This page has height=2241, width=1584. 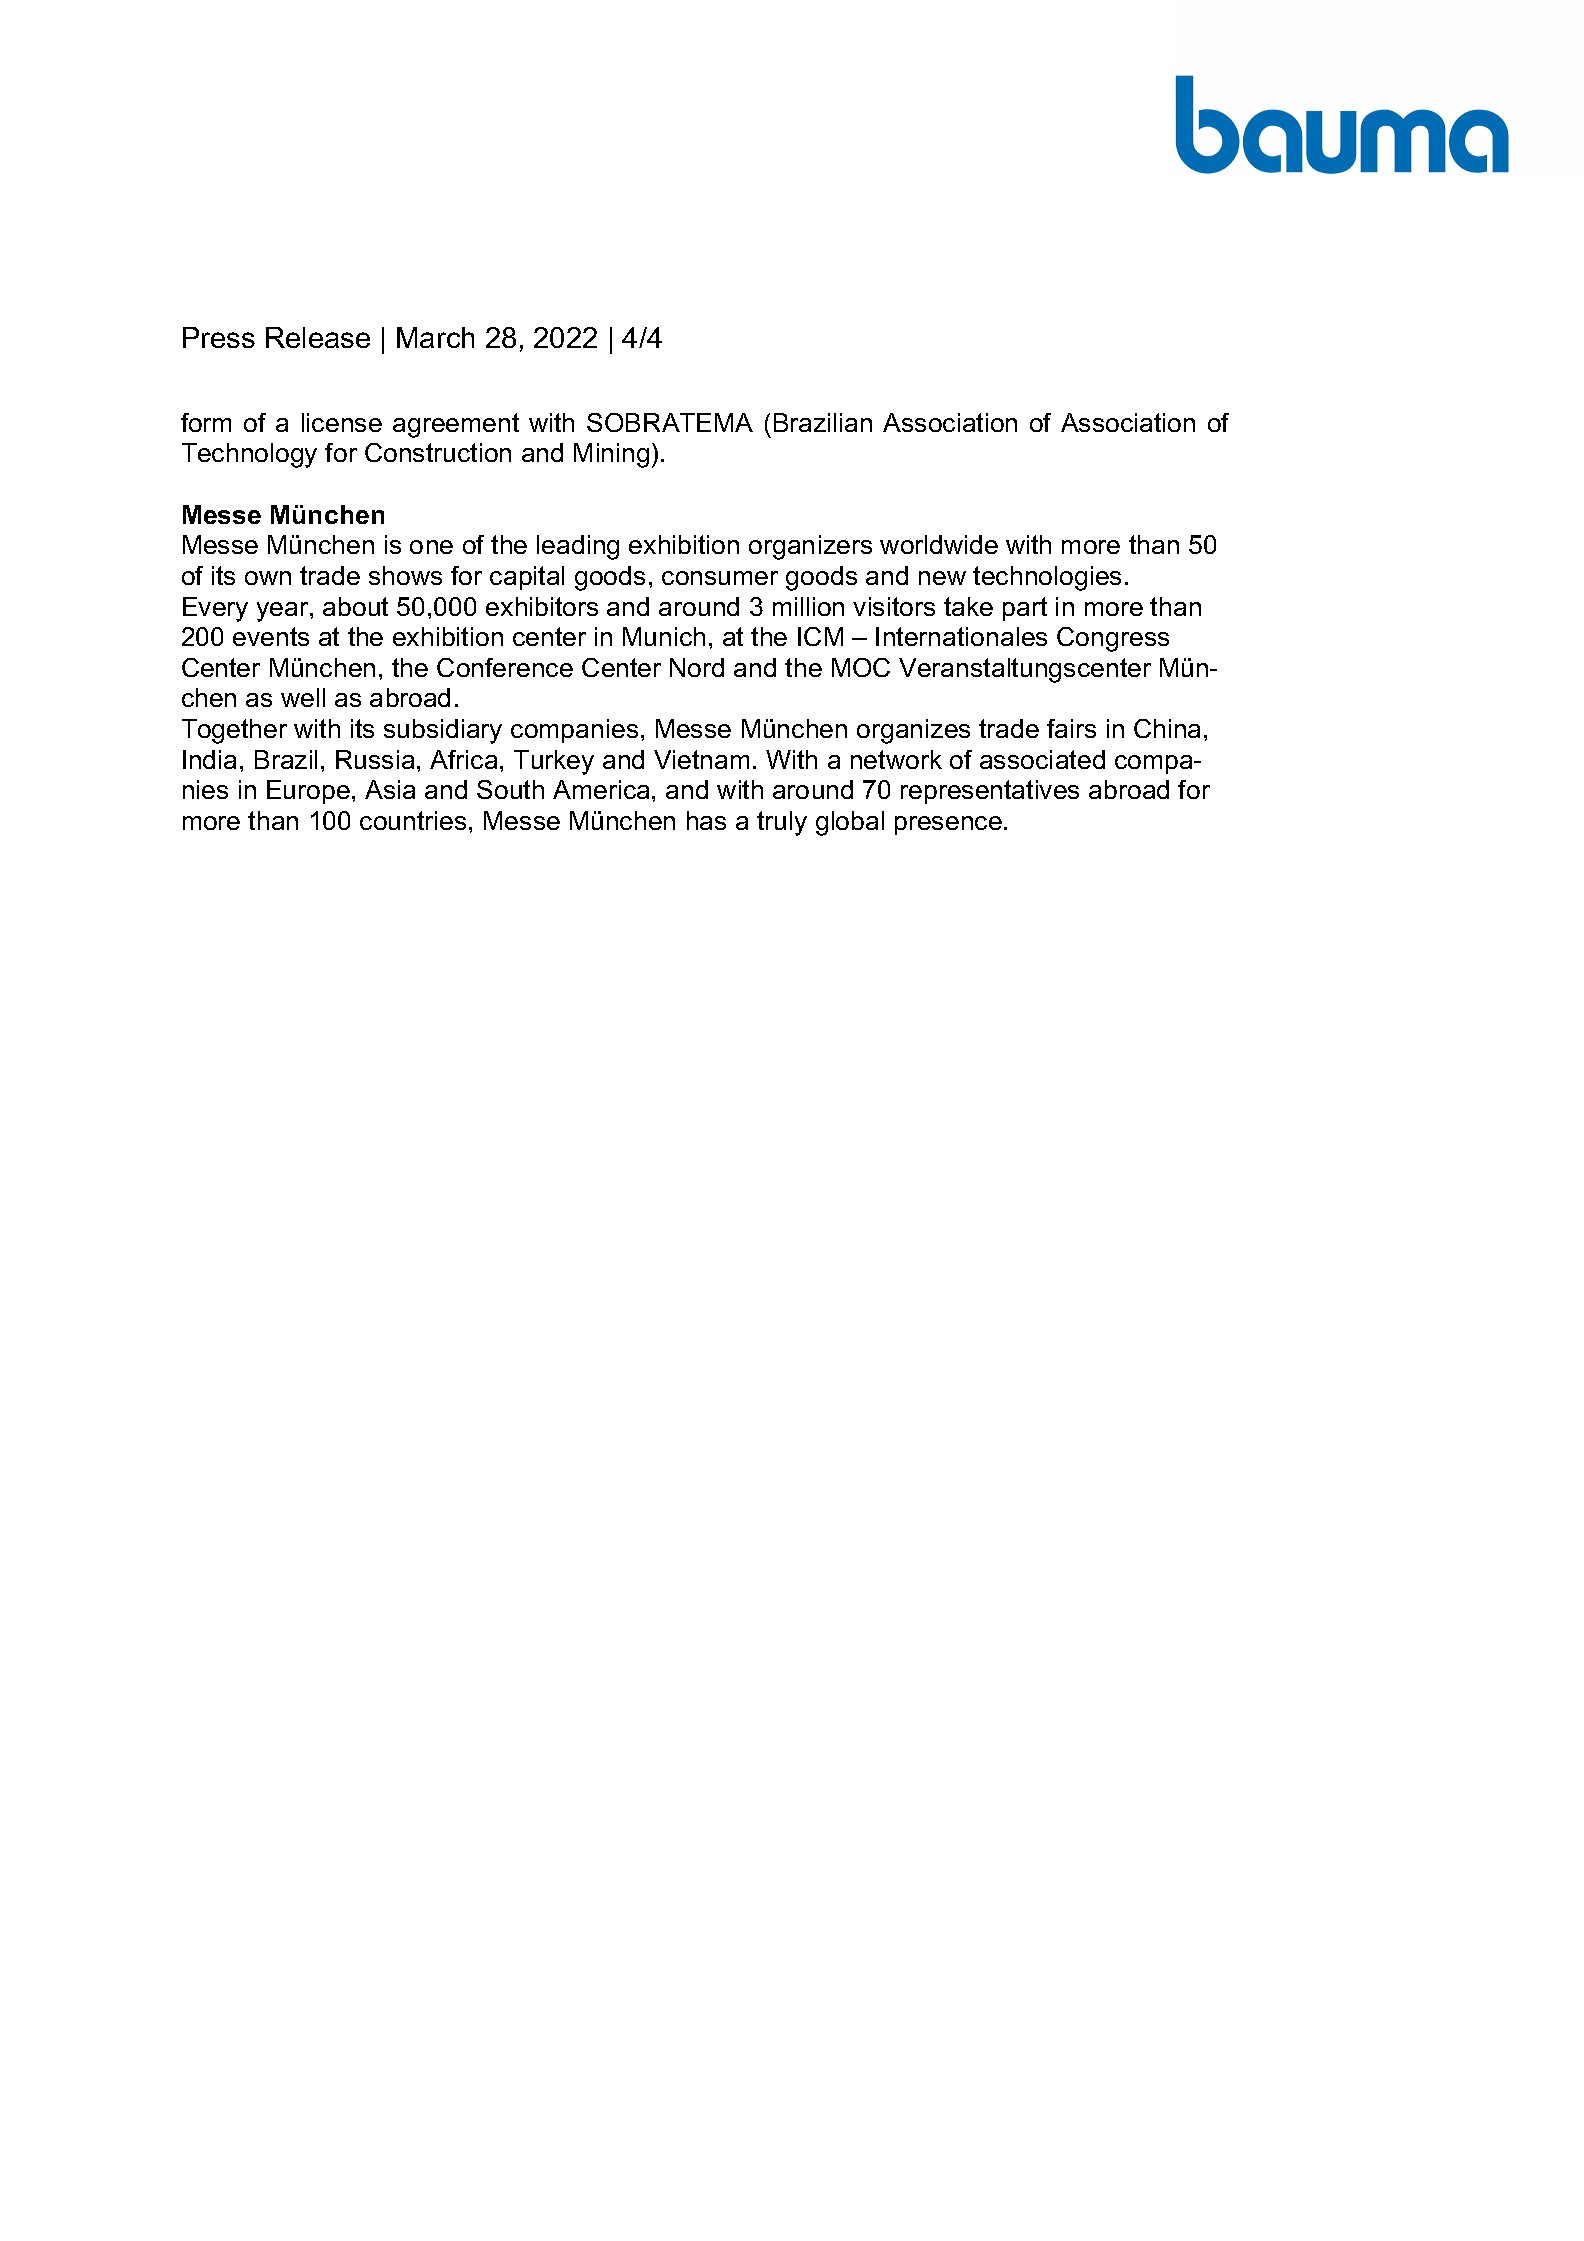 What do you see at coordinates (1047, 578) in the page?
I see `technologies` at bounding box center [1047, 578].
